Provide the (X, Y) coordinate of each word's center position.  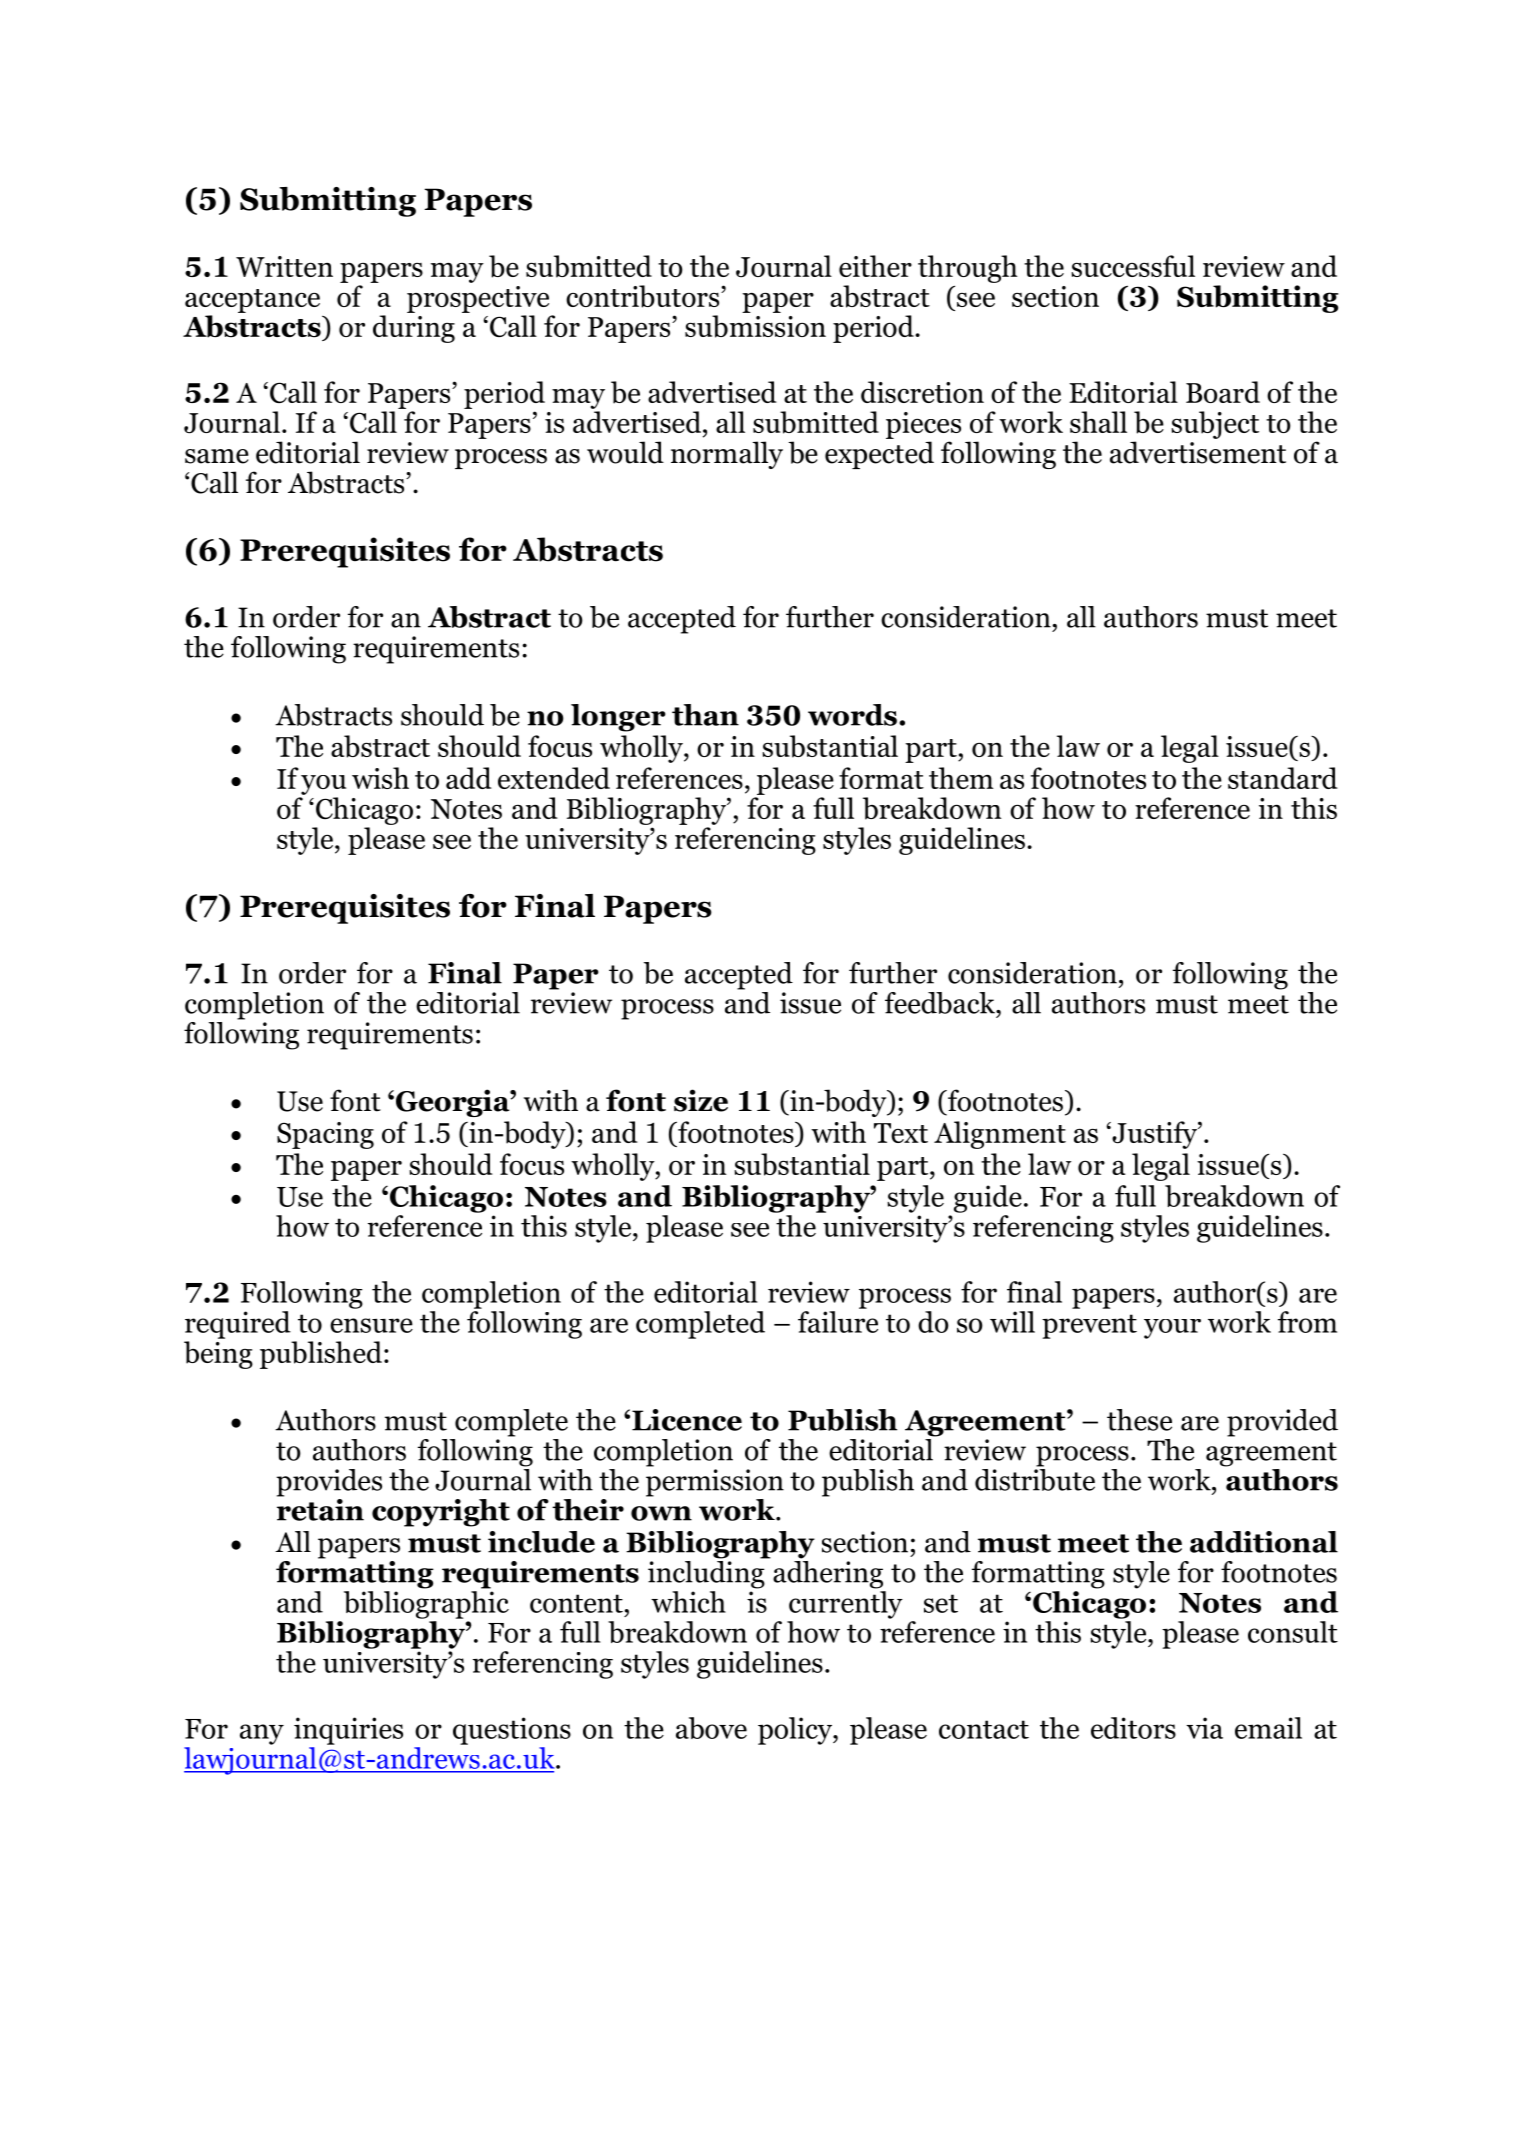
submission (755, 326)
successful (1133, 266)
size (701, 1100)
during (414, 329)
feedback (941, 1003)
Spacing (325, 1135)
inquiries (348, 1731)
